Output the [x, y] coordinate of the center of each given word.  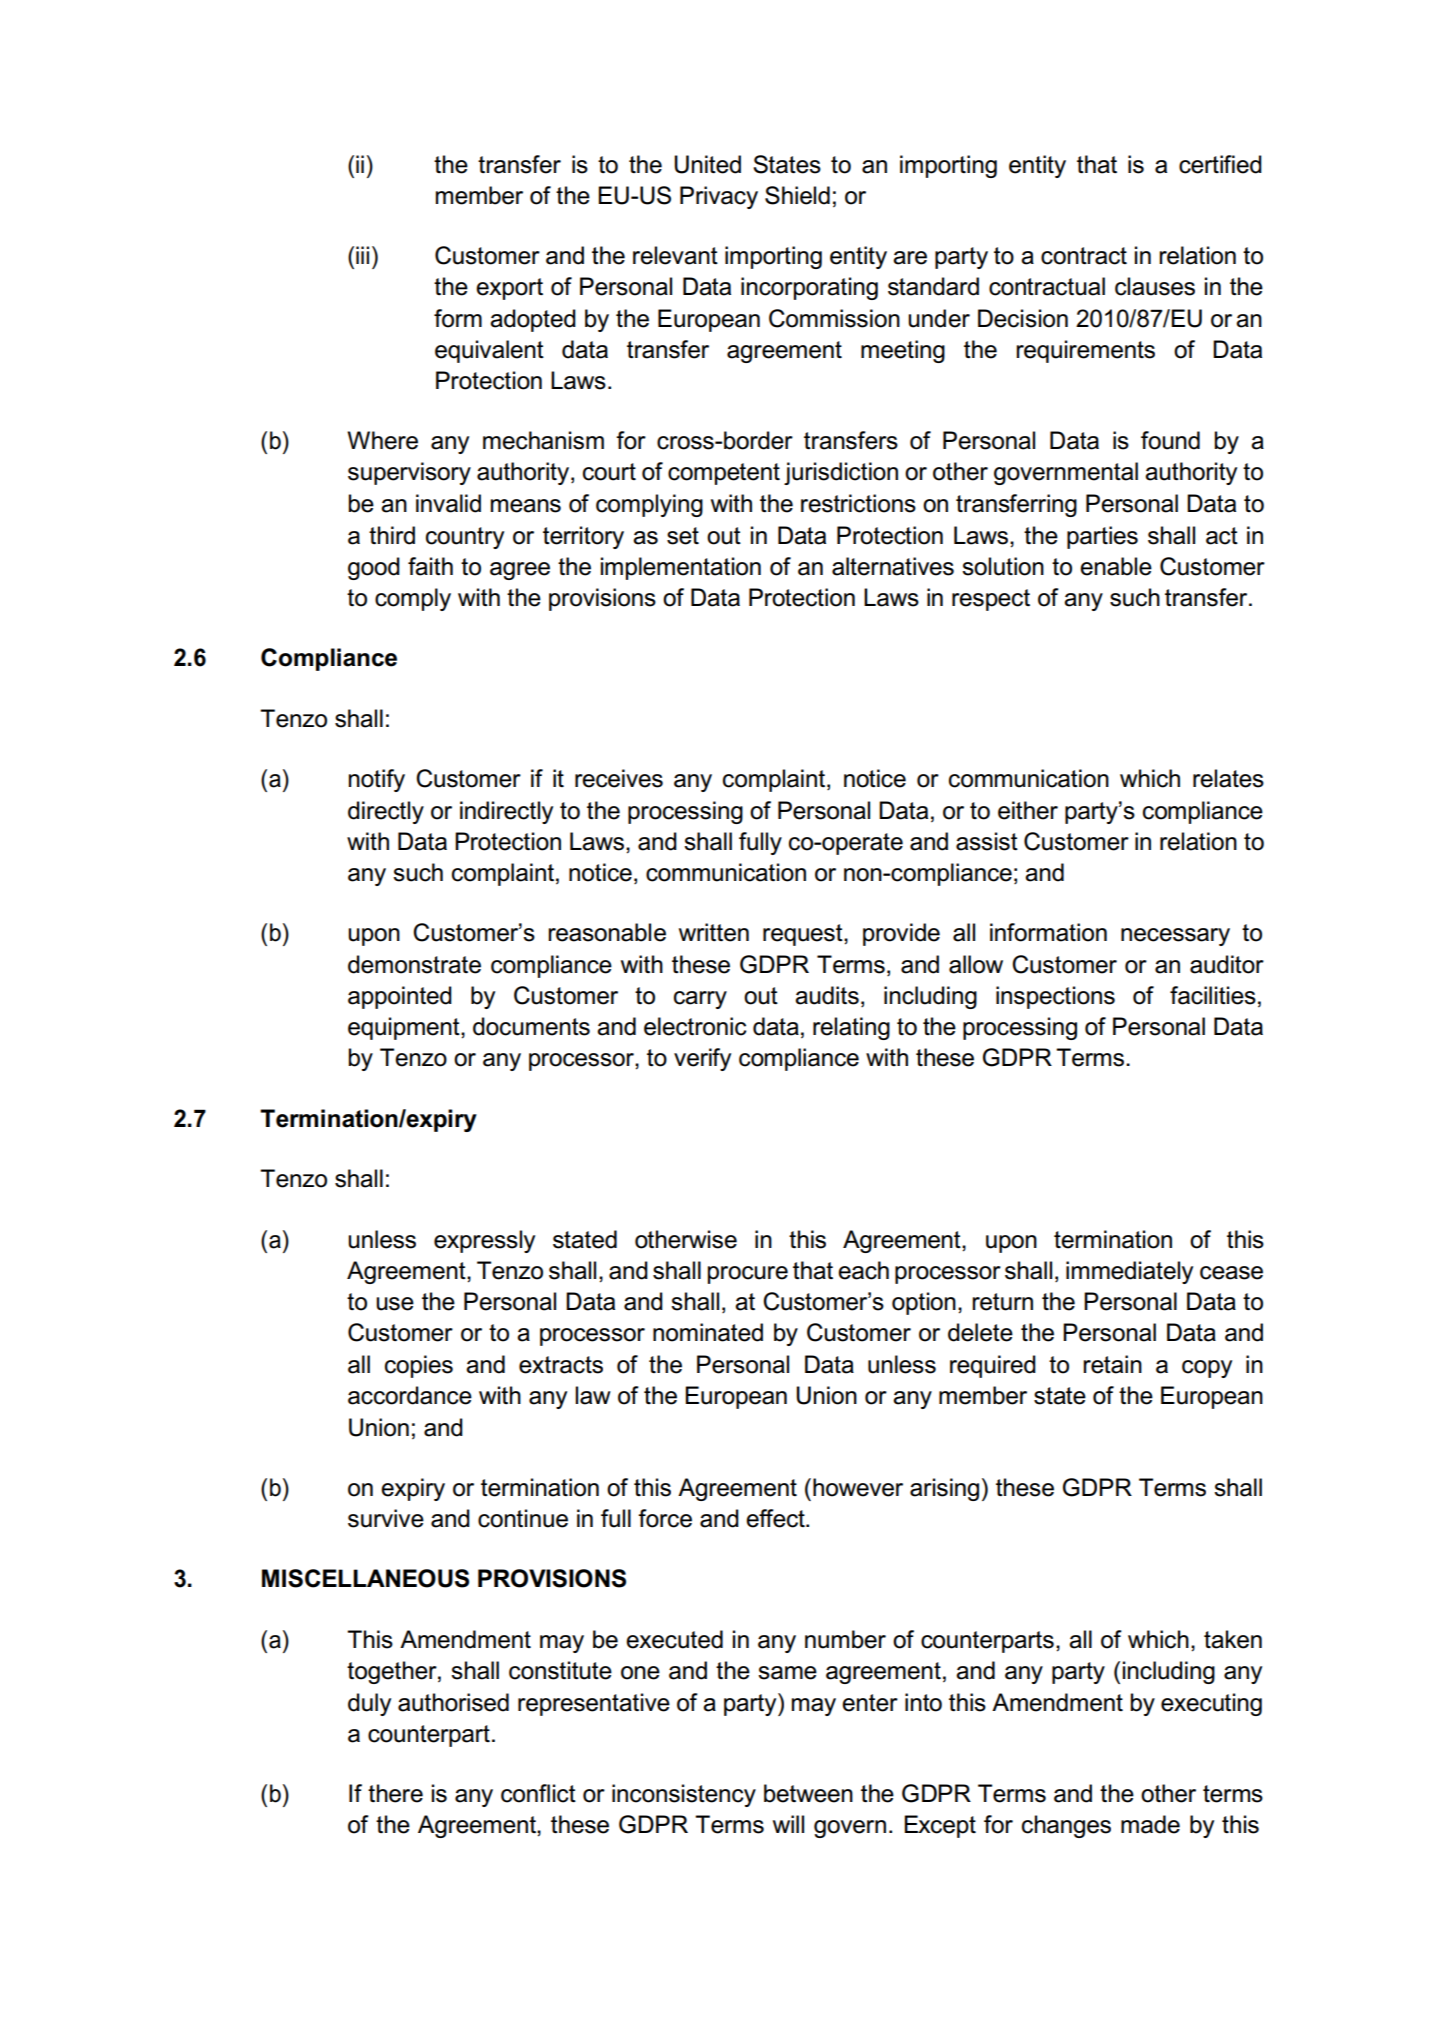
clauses [1155, 286]
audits [827, 995]
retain [1112, 1364]
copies [419, 1366]
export [509, 289]
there [395, 1793]
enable [1116, 566]
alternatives [893, 566]
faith [430, 566]
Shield [797, 195]
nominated [708, 1332]
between [808, 1793]
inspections [1055, 997]
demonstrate [414, 964]
